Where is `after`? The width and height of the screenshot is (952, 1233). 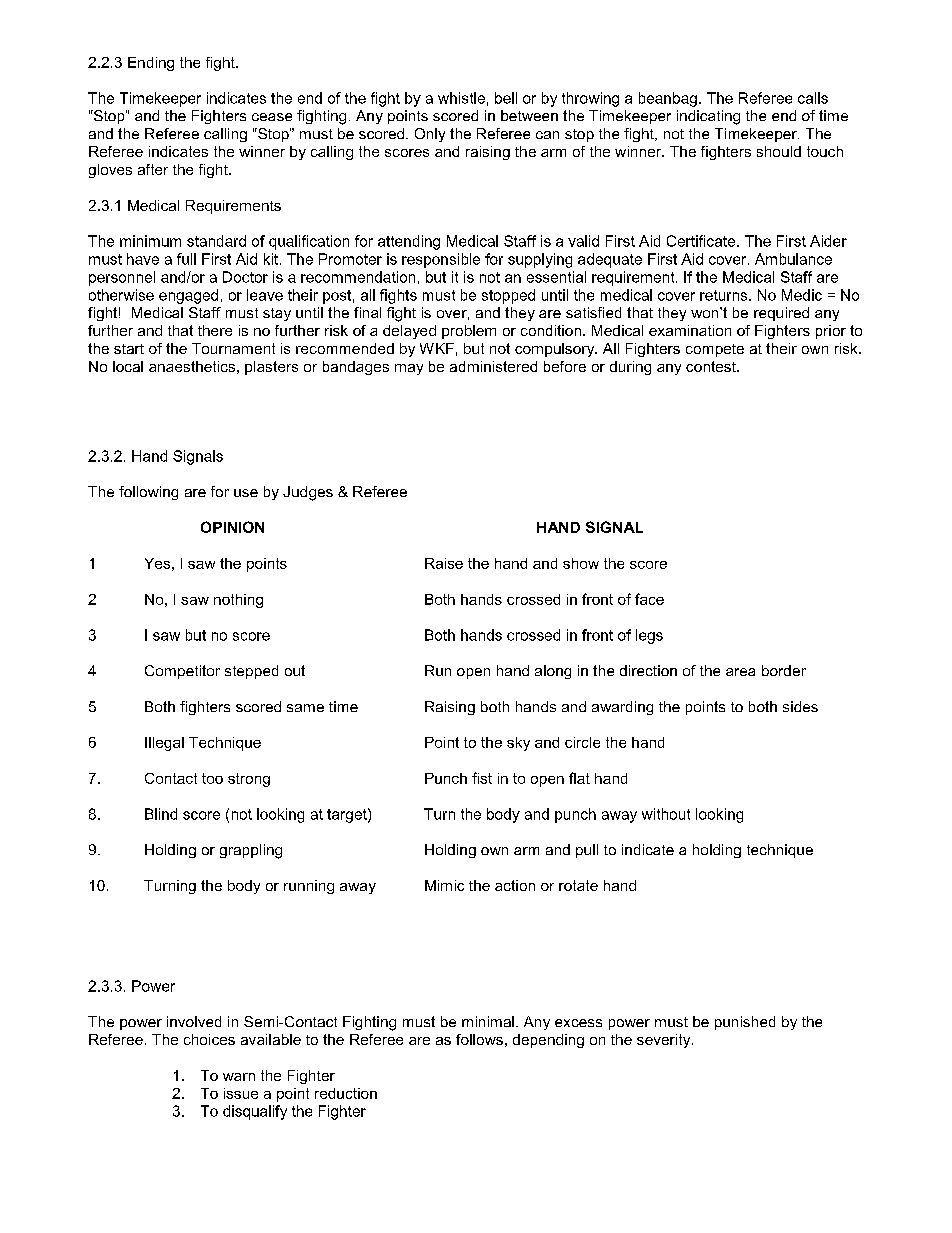
after is located at coordinates (153, 169).
